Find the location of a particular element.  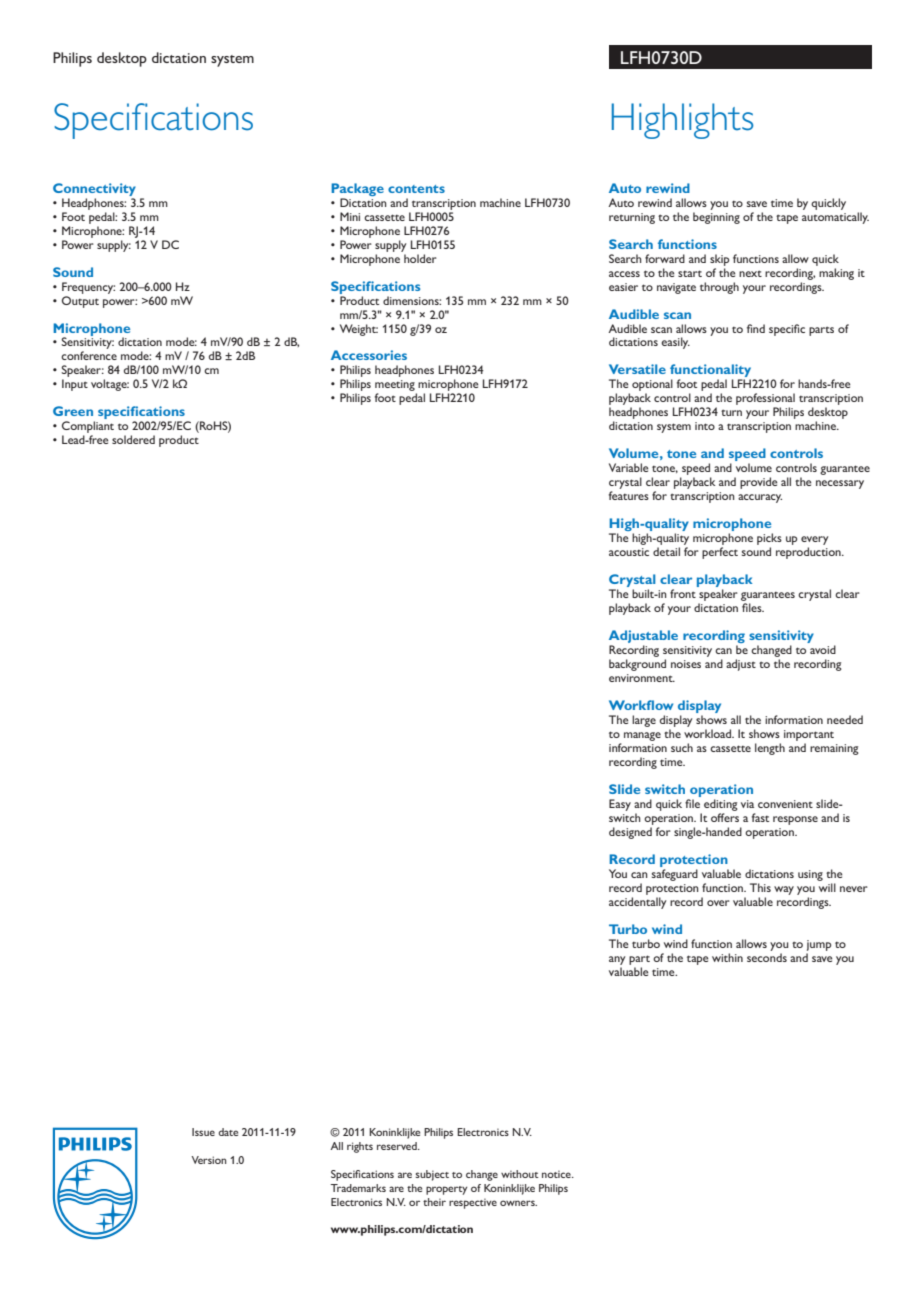

beginning is located at coordinates (716, 218).
